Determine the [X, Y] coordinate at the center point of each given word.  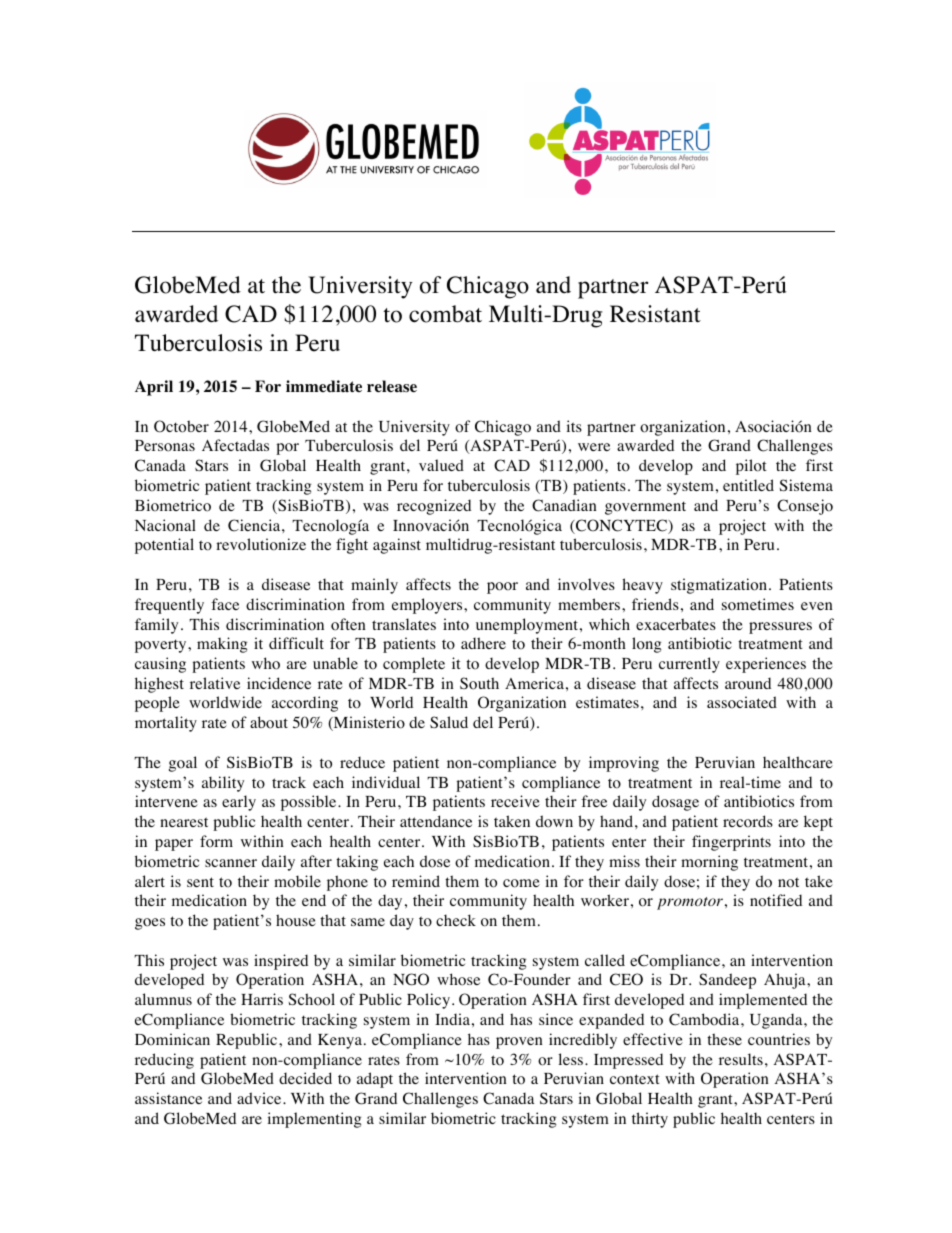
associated [742, 702]
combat [445, 314]
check [456, 920]
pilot [751, 467]
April [154, 388]
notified [776, 900]
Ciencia [255, 525]
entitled [748, 485]
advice [260, 1098]
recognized [434, 507]
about [269, 722]
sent [200, 882]
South [479, 683]
